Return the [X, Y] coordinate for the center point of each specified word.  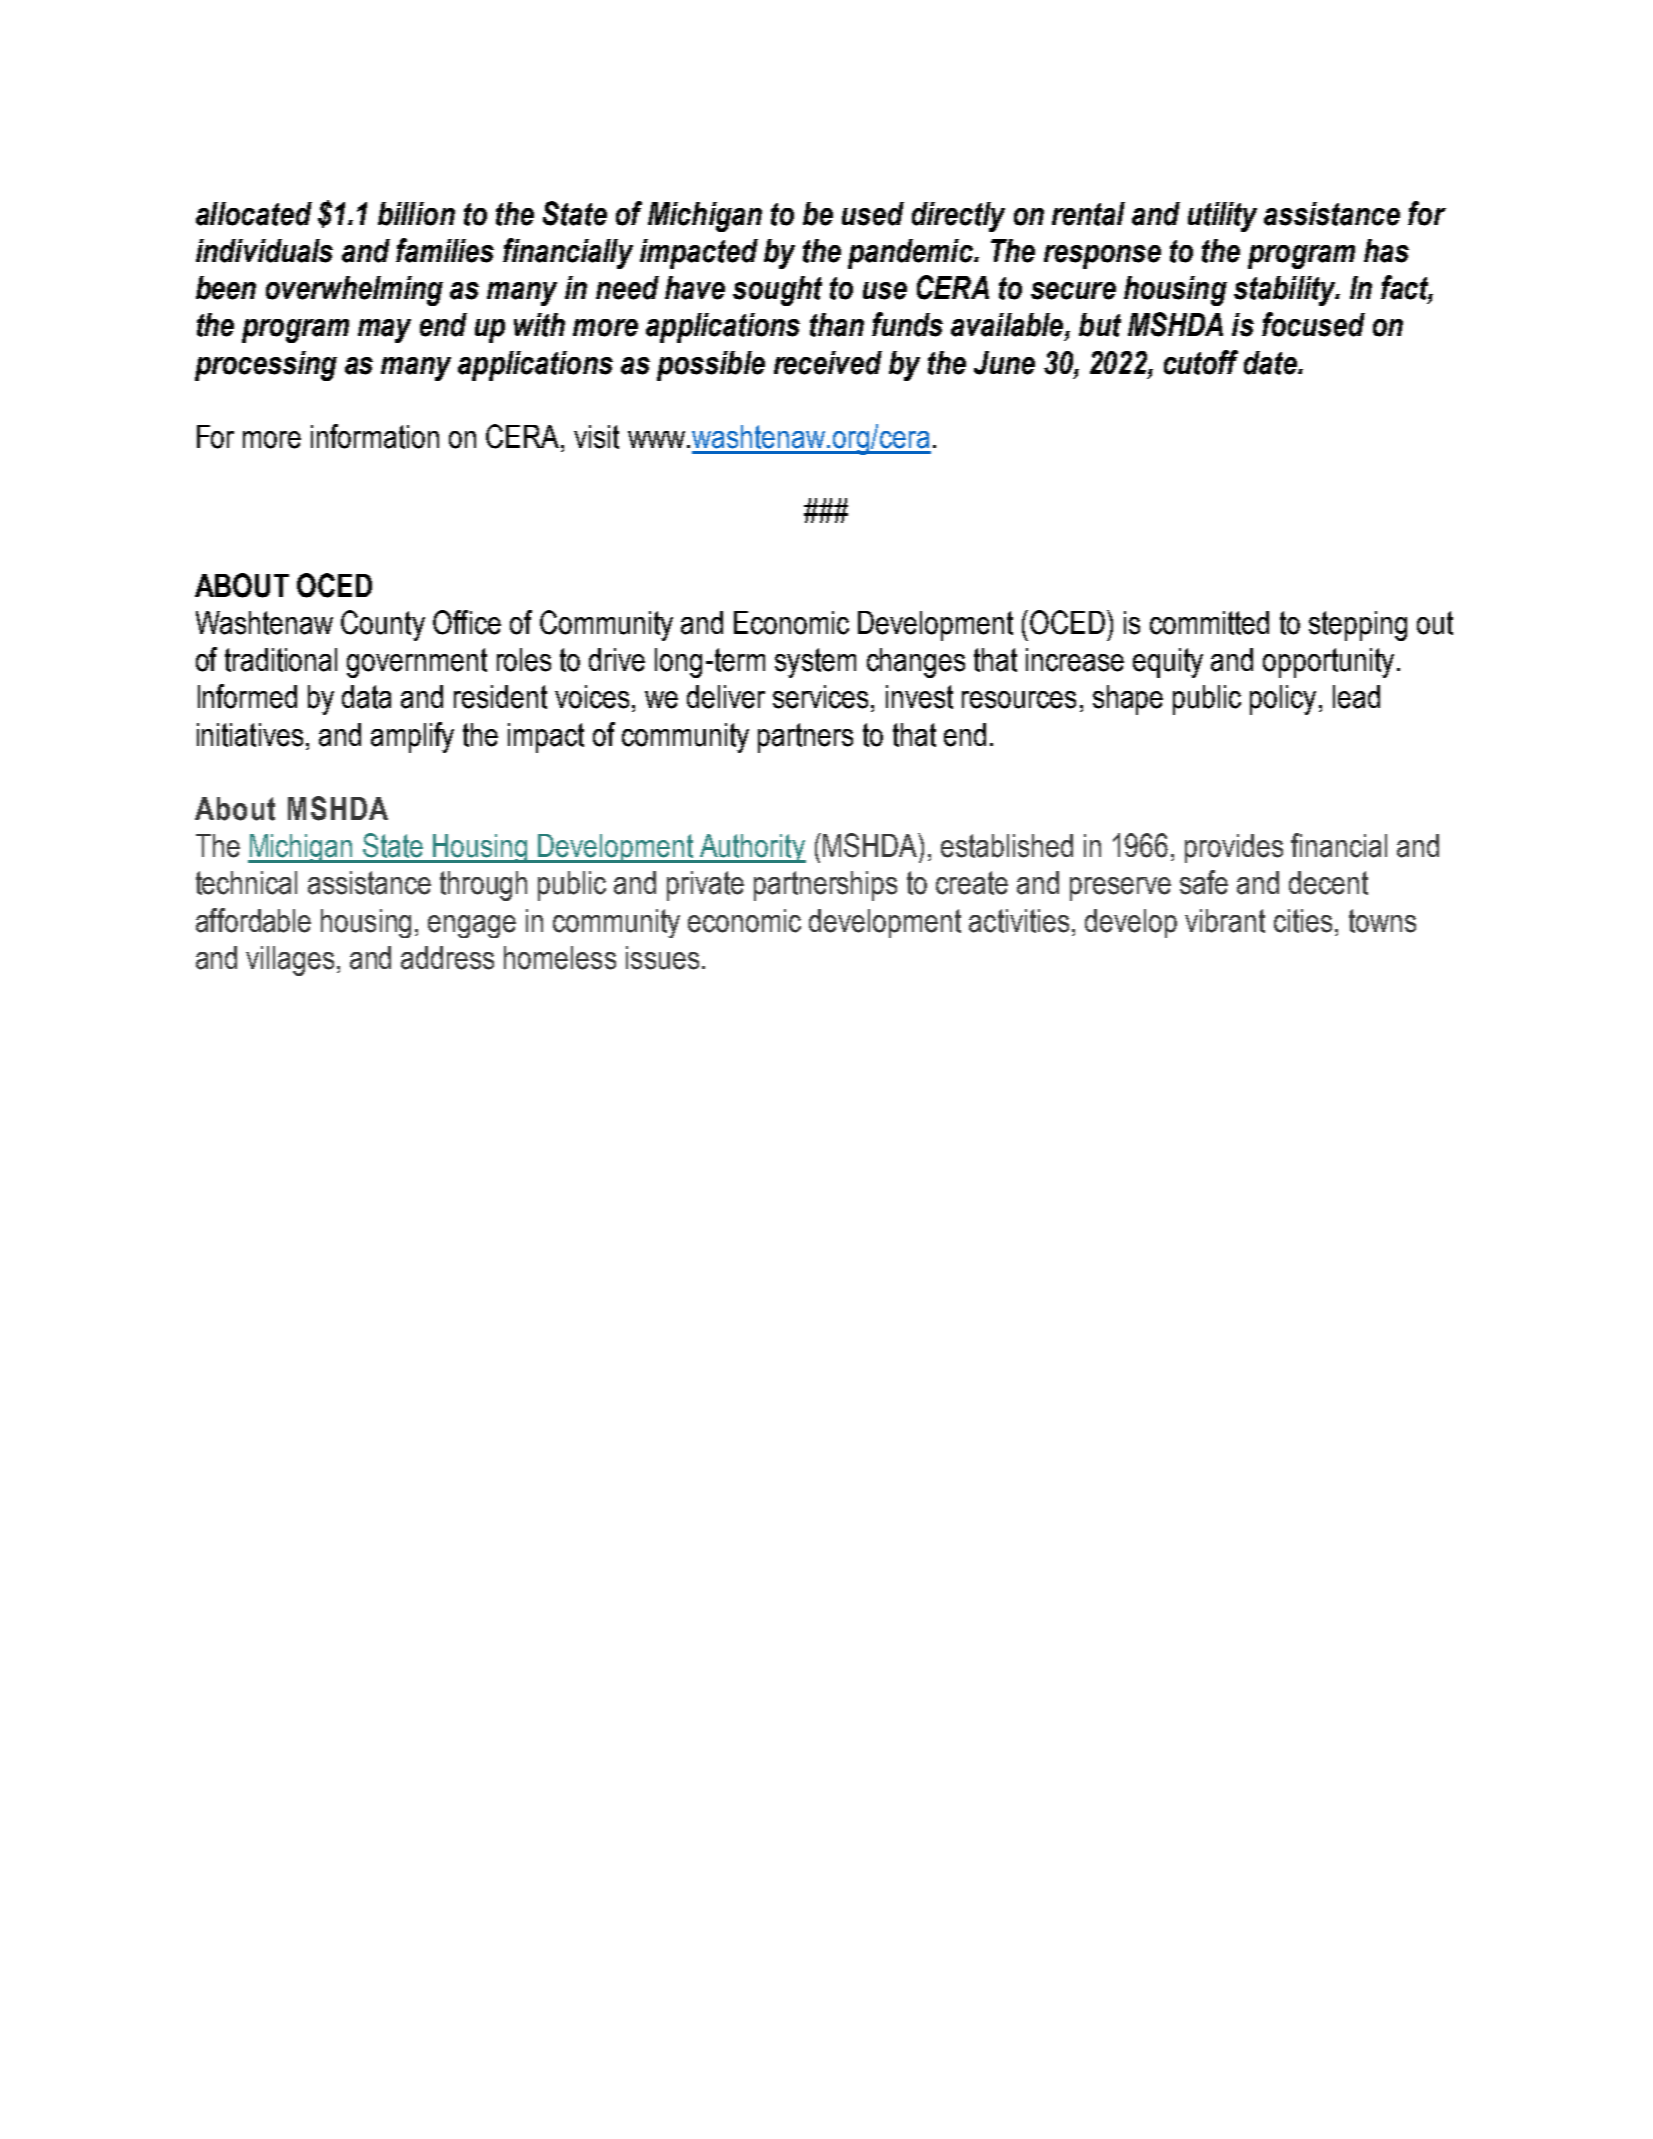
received [828, 363]
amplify [412, 737]
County [383, 625]
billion [416, 214]
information [375, 436]
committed [1209, 623]
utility [1222, 217]
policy [1283, 700]
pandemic [911, 254]
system [815, 663]
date [1271, 363]
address [447, 958]
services [820, 697]
